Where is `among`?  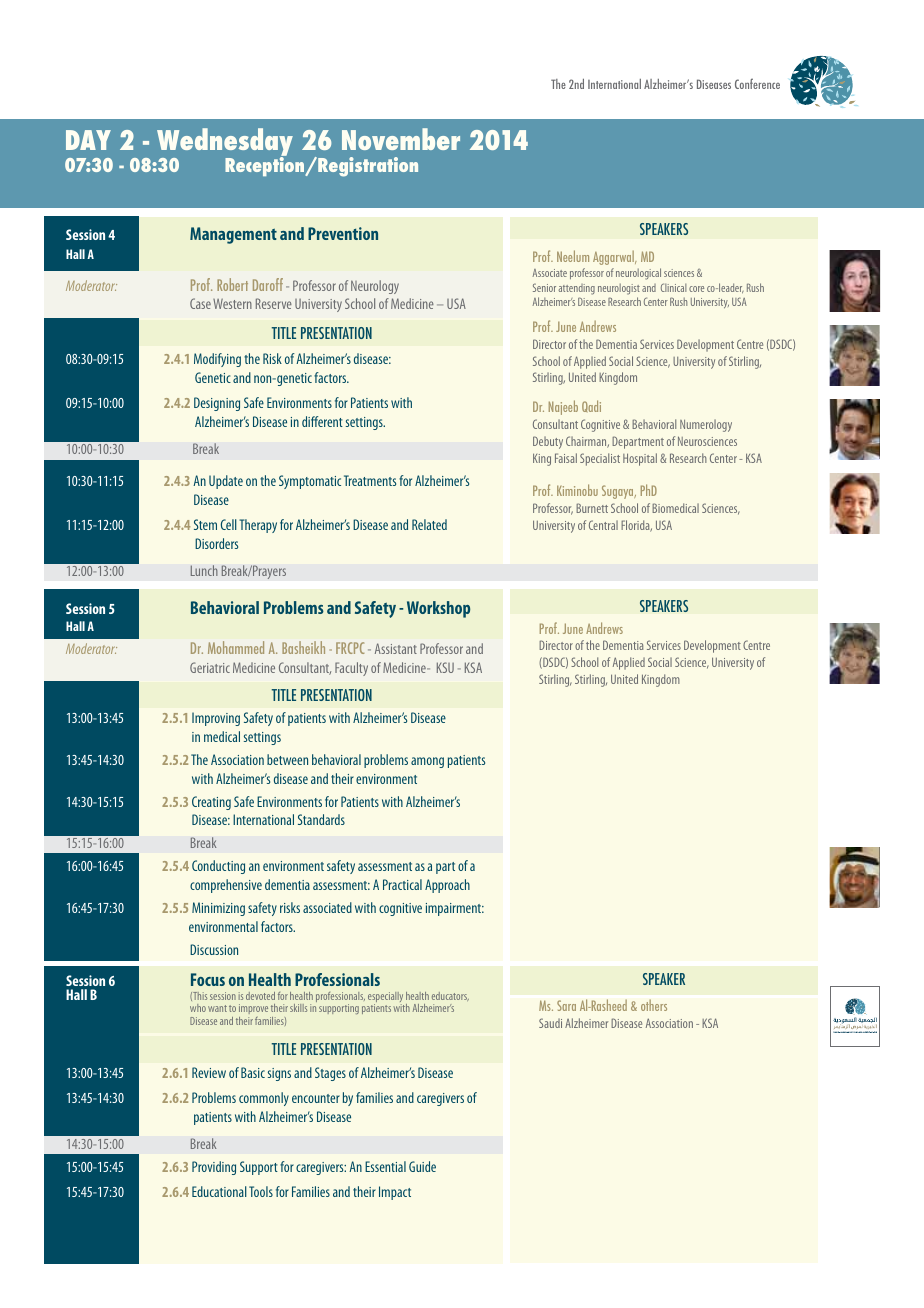 among is located at coordinates (427, 762).
